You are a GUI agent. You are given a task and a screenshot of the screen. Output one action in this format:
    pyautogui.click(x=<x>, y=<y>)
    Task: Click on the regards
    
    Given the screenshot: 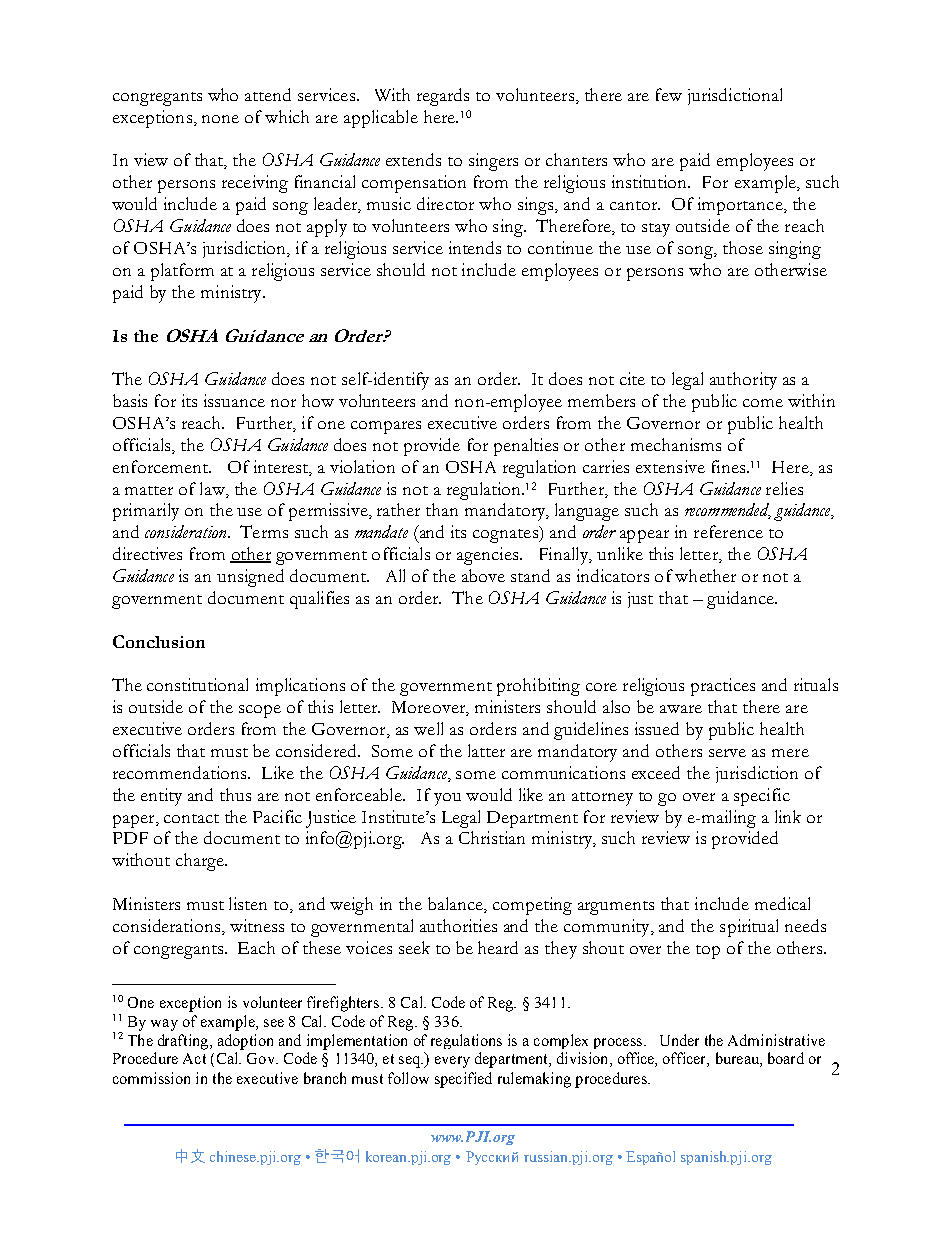 What is the action you would take?
    pyautogui.click(x=443, y=97)
